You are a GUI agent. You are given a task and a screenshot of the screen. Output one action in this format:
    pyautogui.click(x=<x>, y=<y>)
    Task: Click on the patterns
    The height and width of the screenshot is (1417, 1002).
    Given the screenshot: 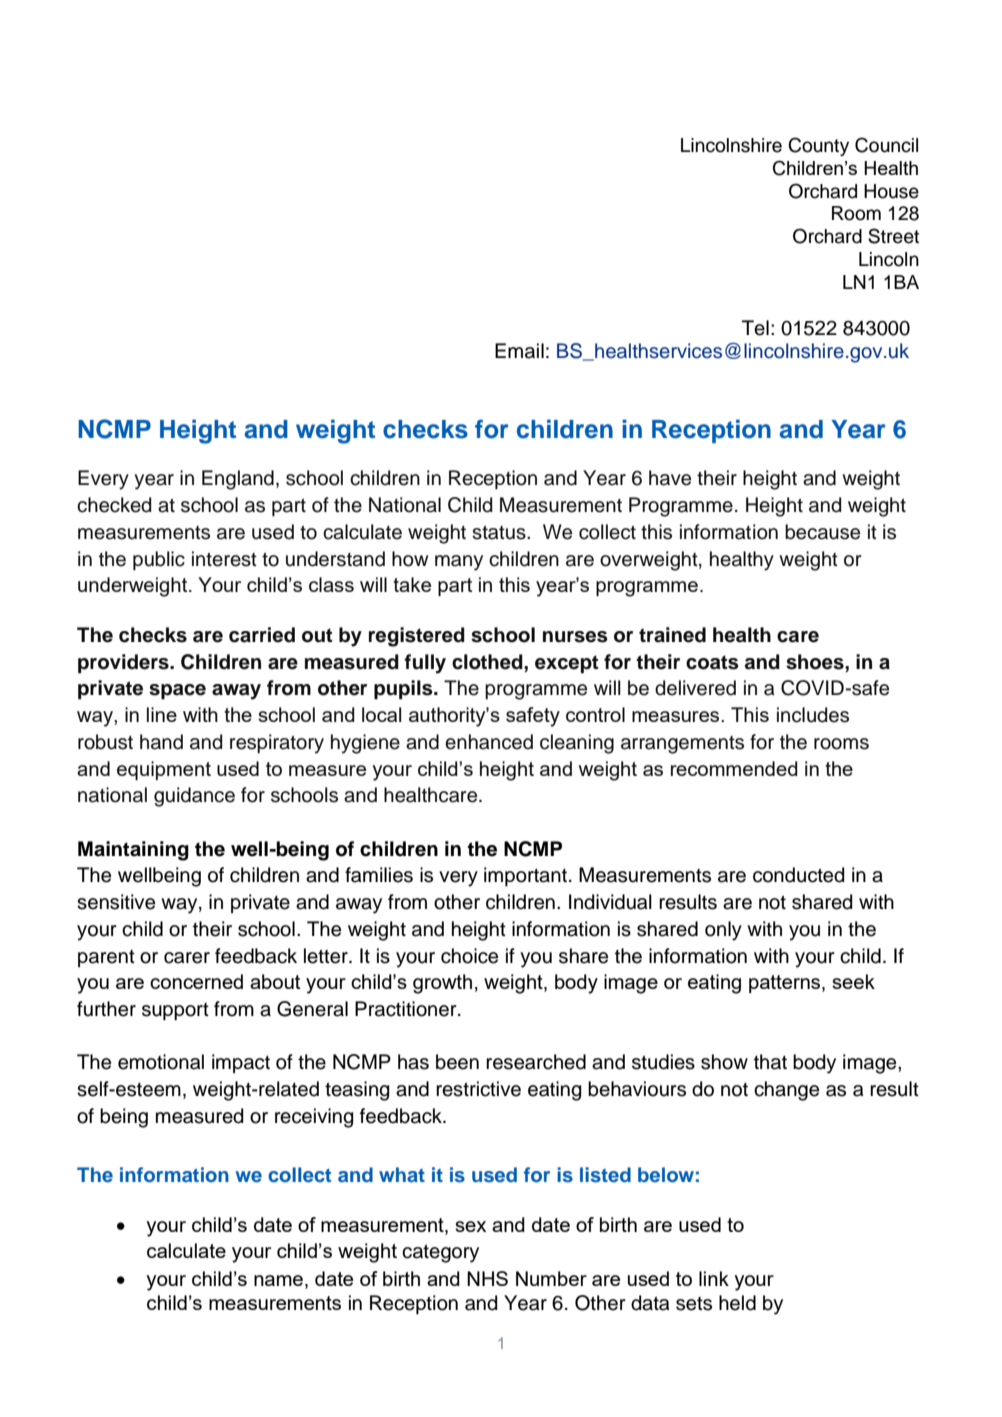 What is the action you would take?
    pyautogui.click(x=786, y=984)
